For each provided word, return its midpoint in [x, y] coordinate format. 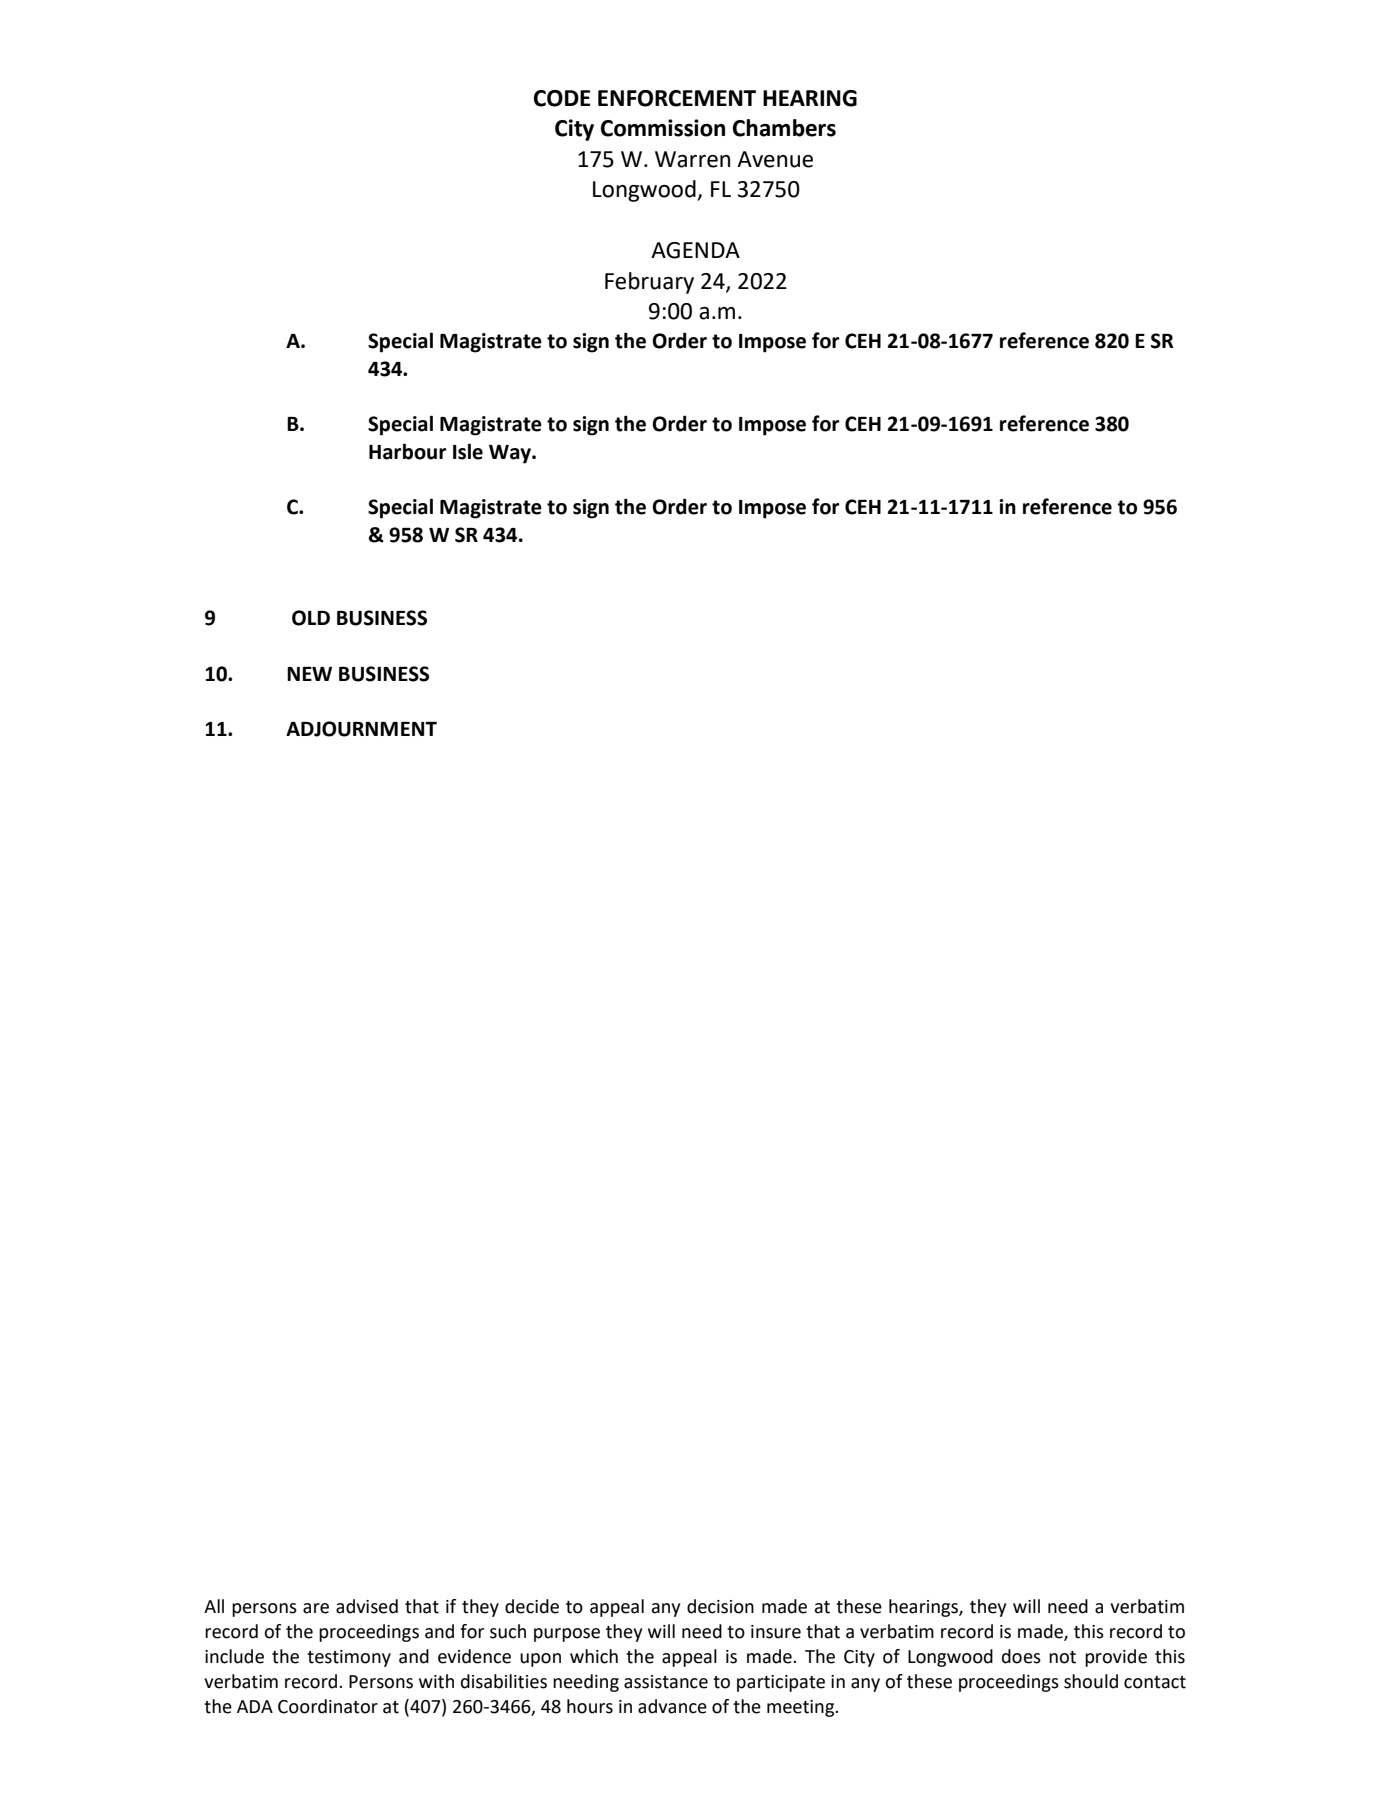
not [1062, 1657]
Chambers [784, 128]
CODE [562, 98]
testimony [349, 1658]
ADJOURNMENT [361, 729]
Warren [692, 159]
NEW [309, 674]
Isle [468, 451]
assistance [666, 1682]
